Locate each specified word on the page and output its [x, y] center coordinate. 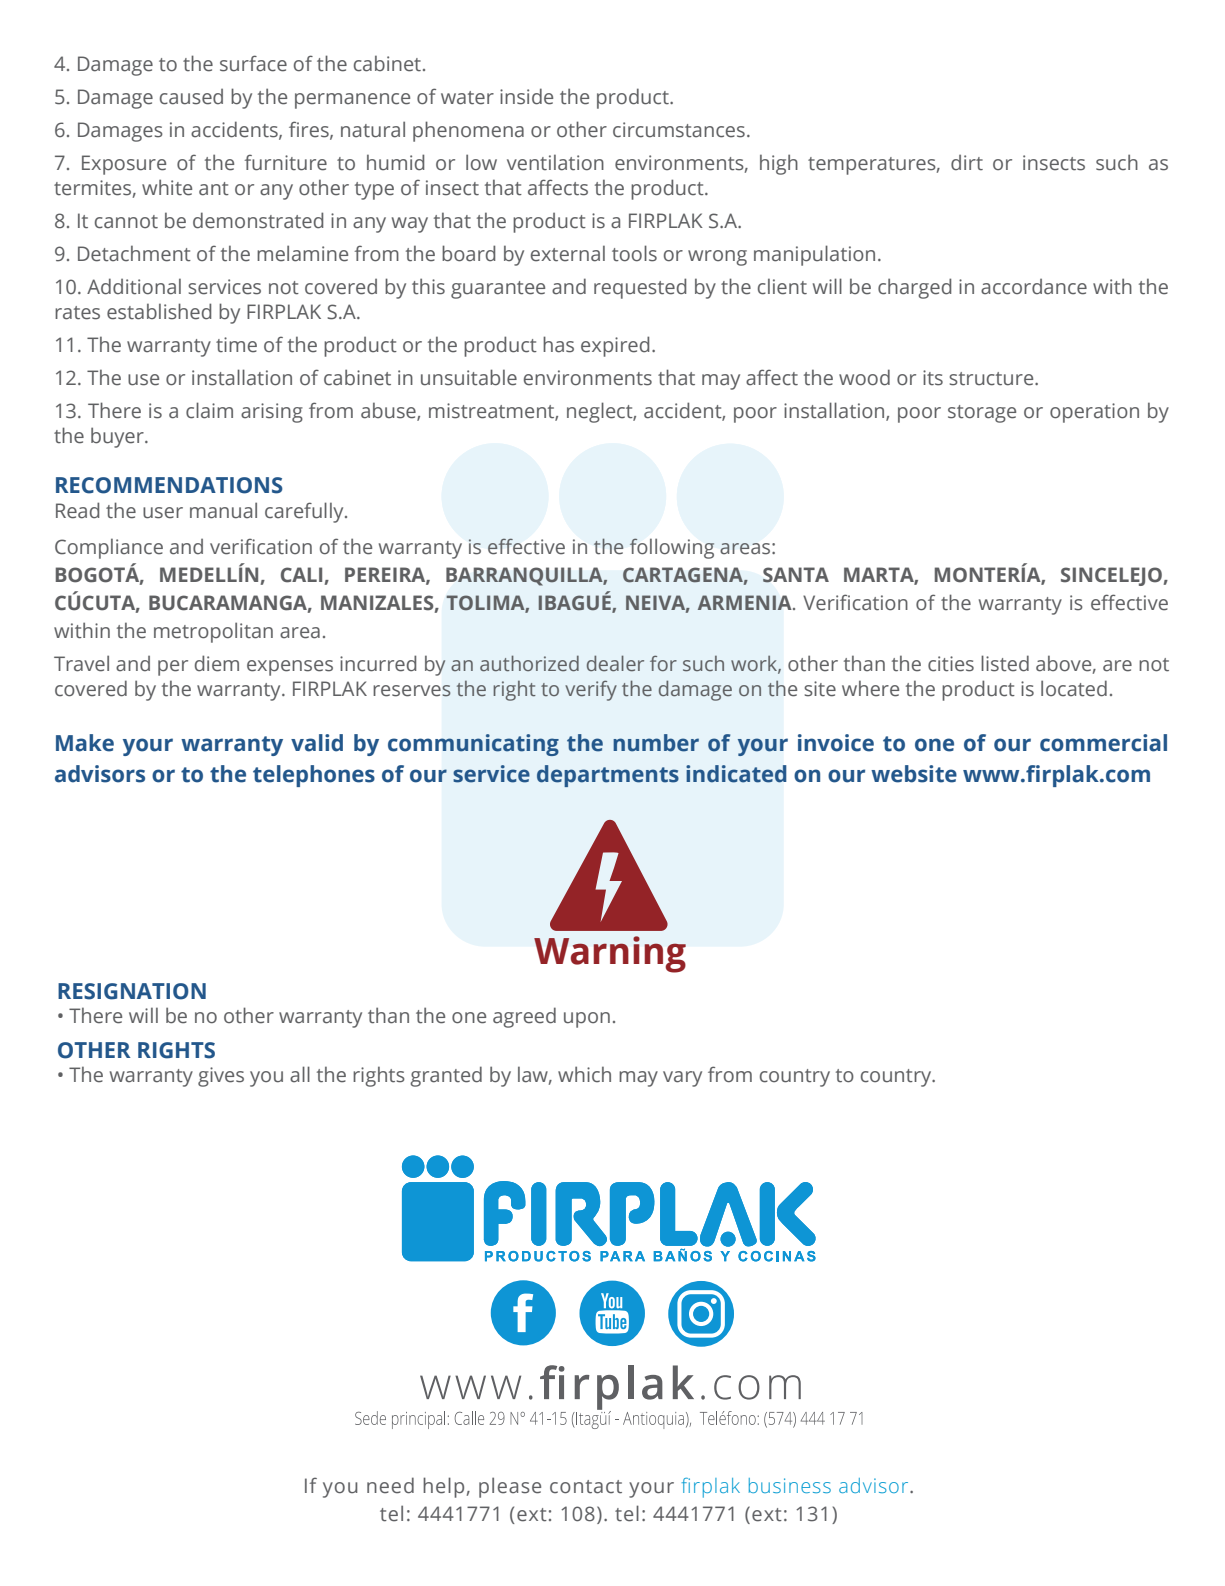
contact [586, 1487]
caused [191, 97]
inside [526, 96]
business [790, 1485]
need [390, 1485]
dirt [967, 163]
